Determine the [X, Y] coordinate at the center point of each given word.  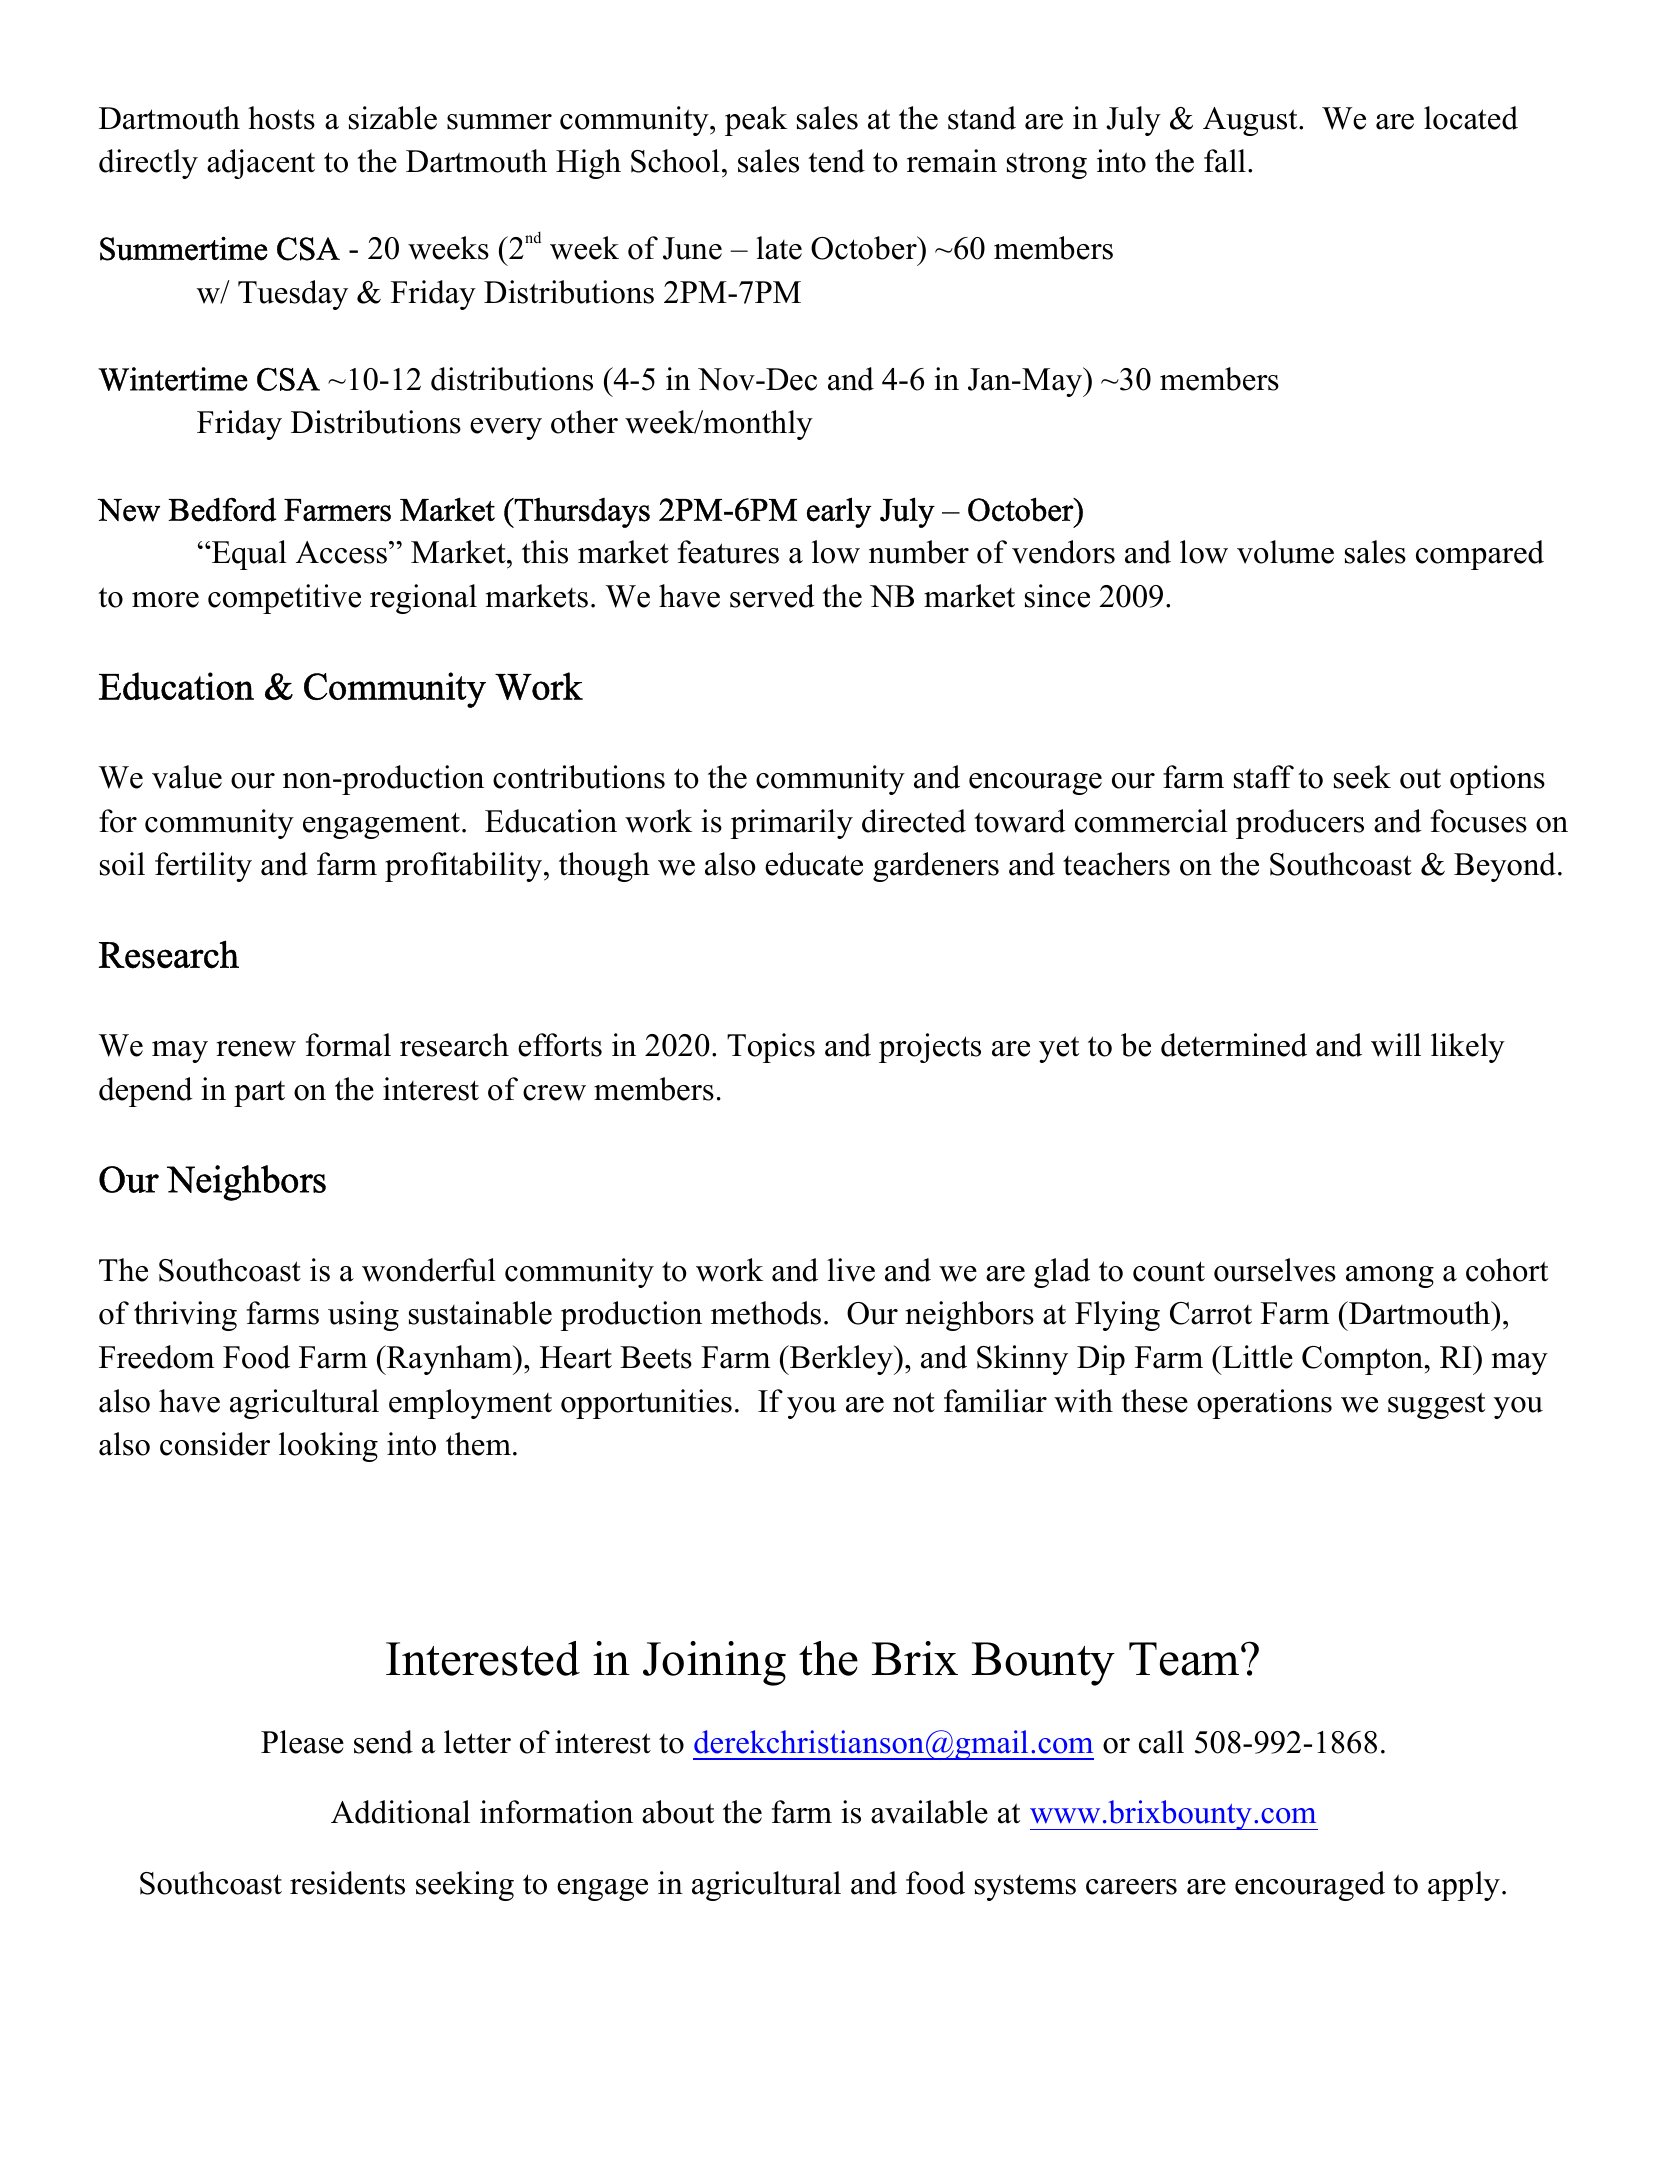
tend [836, 161]
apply [1464, 1886]
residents [347, 1883]
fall [1225, 161]
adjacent [261, 164]
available [929, 1812]
